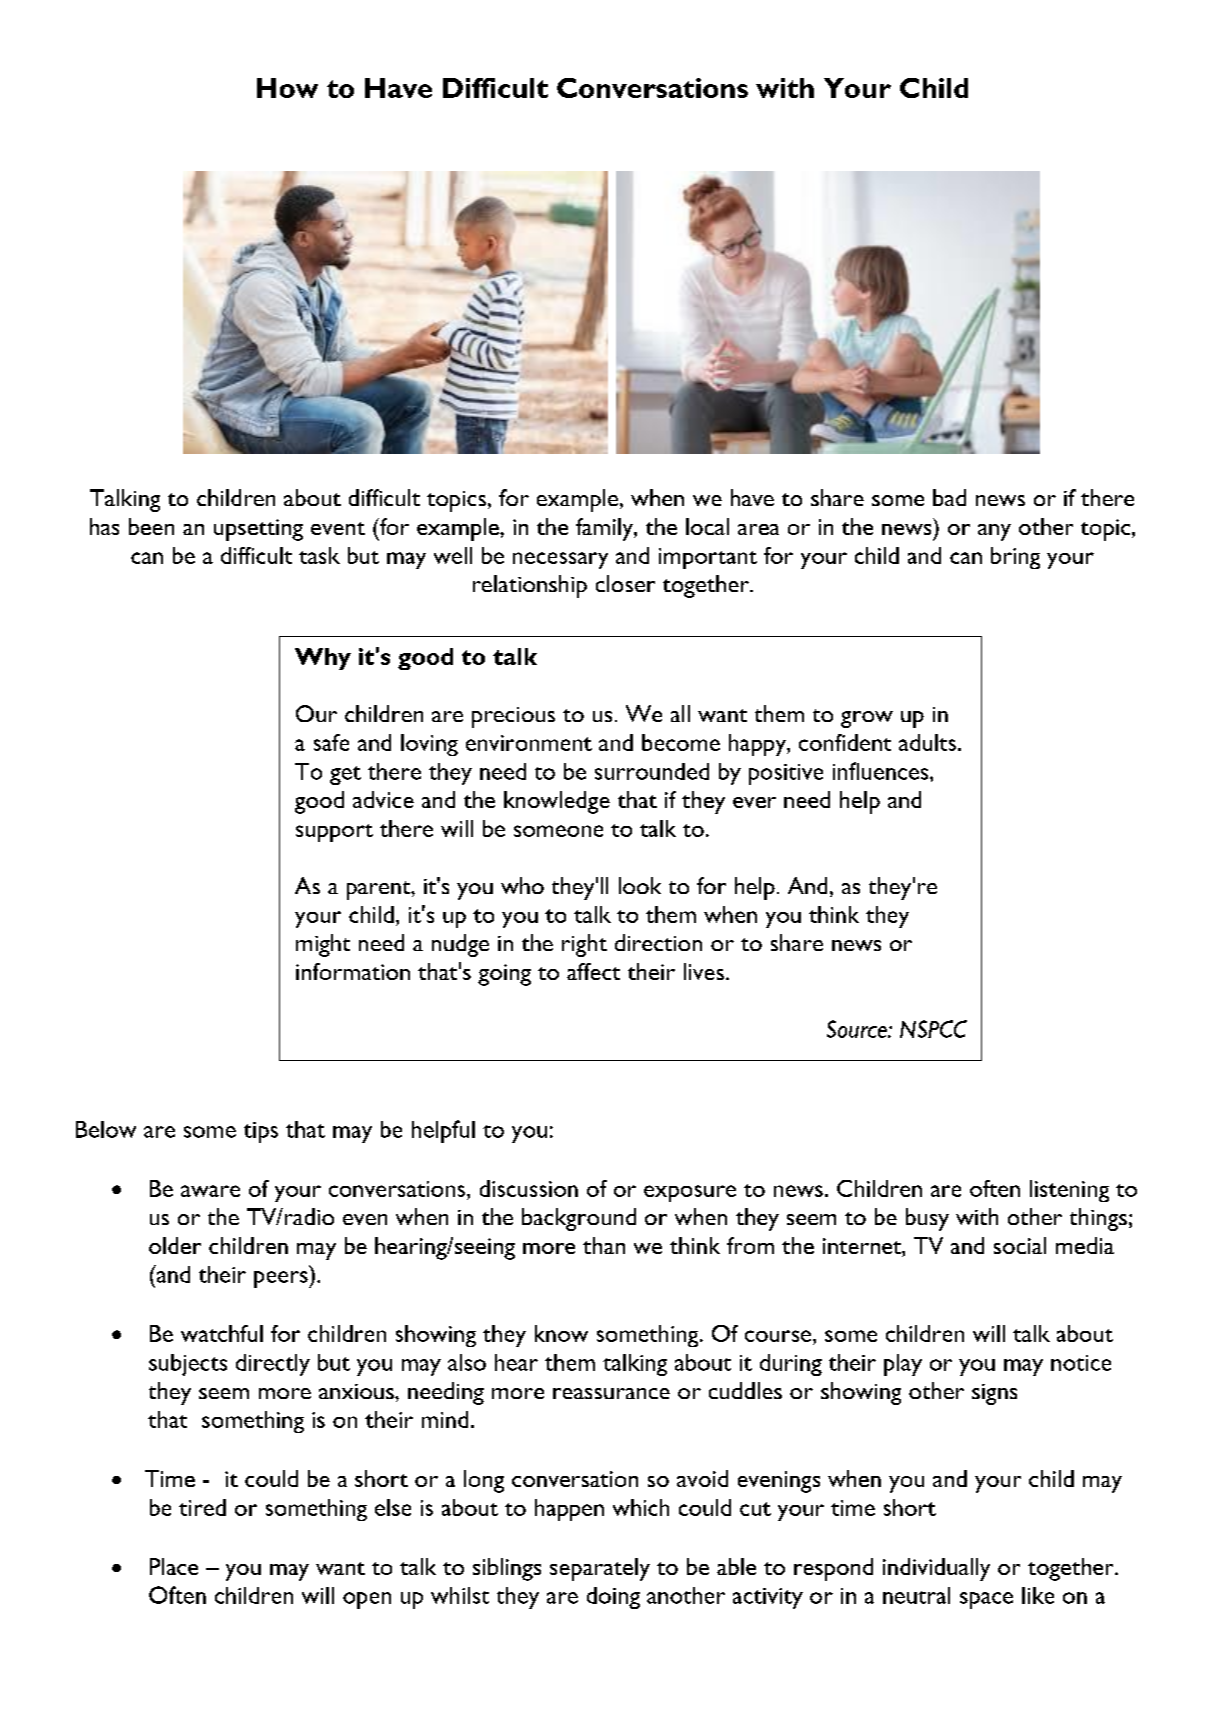 The width and height of the screenshot is (1225, 1732). Describe the element at coordinates (936, 1569) in the screenshot. I see `individually` at that location.
